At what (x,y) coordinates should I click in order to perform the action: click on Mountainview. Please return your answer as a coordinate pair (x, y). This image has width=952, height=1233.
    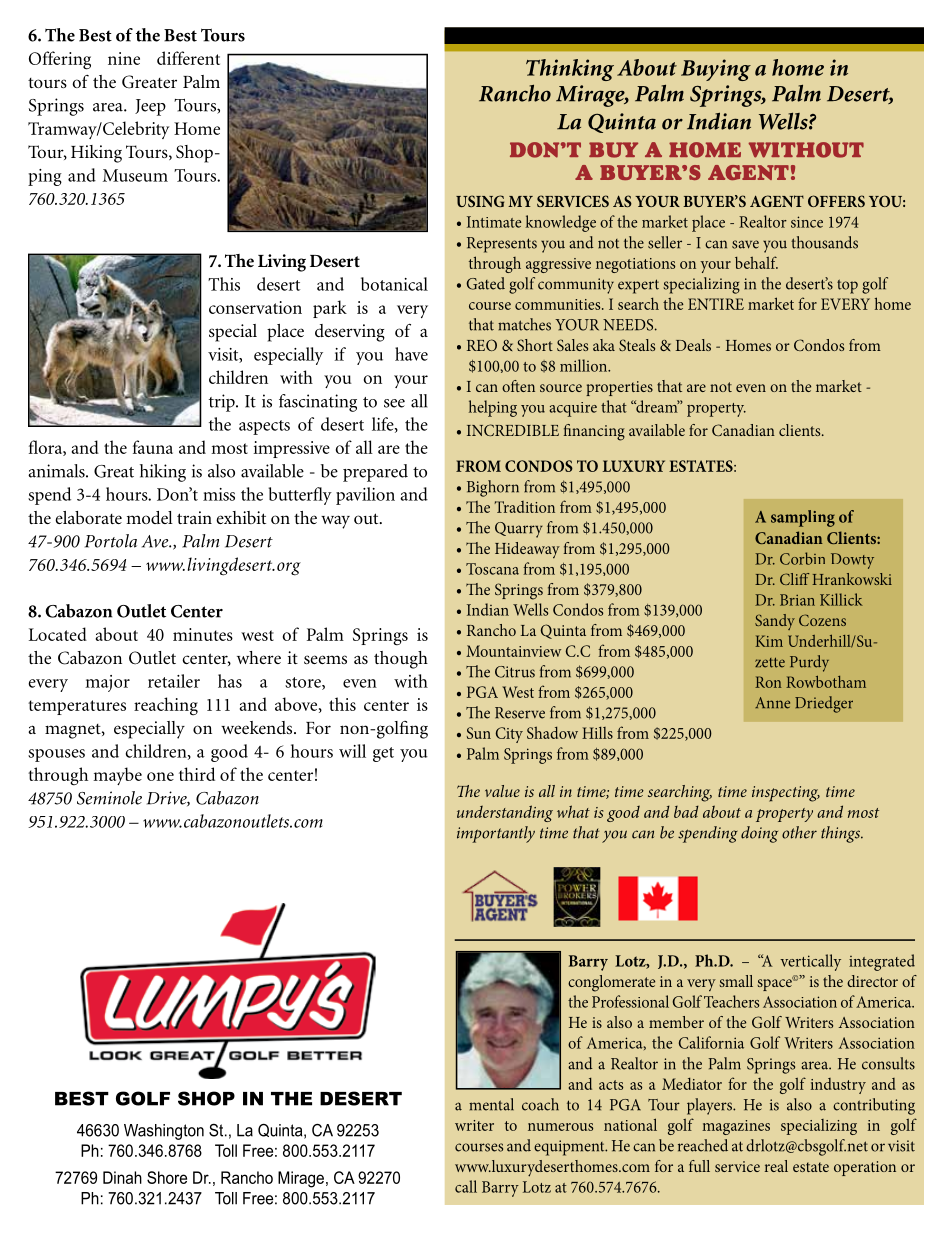
    Looking at the image, I should click on (513, 651).
